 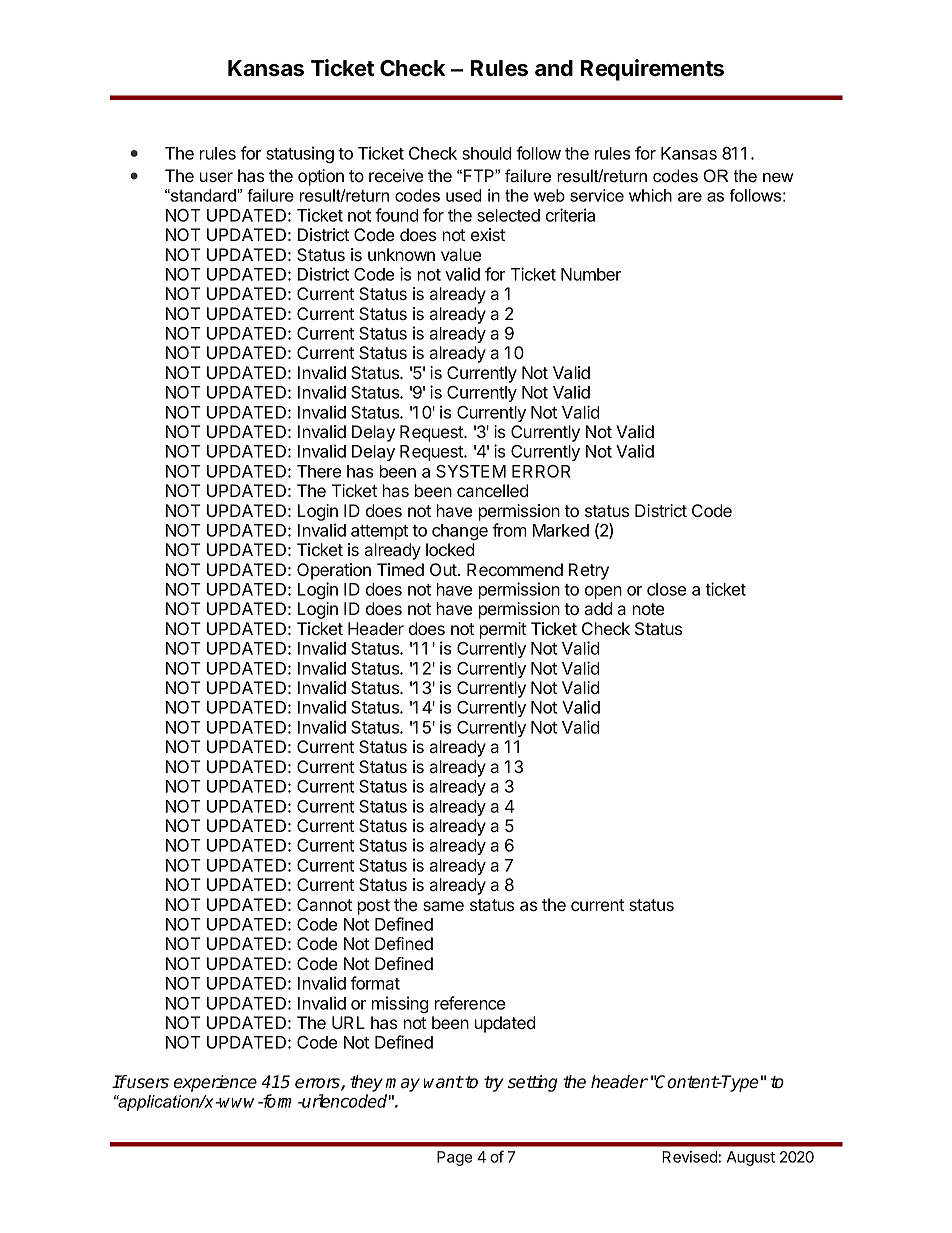 I want to click on Operation, so click(x=334, y=571).
